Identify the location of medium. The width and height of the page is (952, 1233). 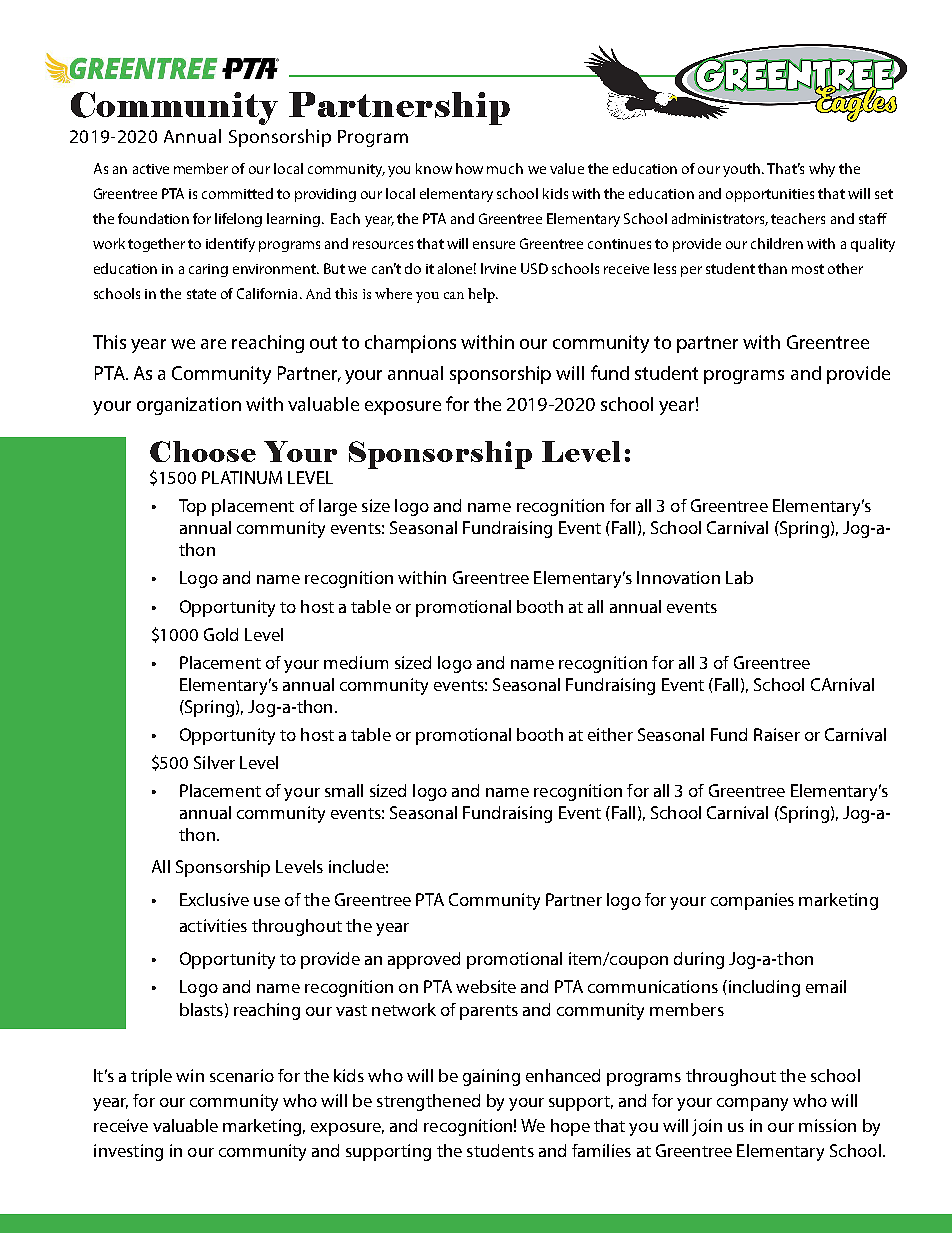
(356, 662).
